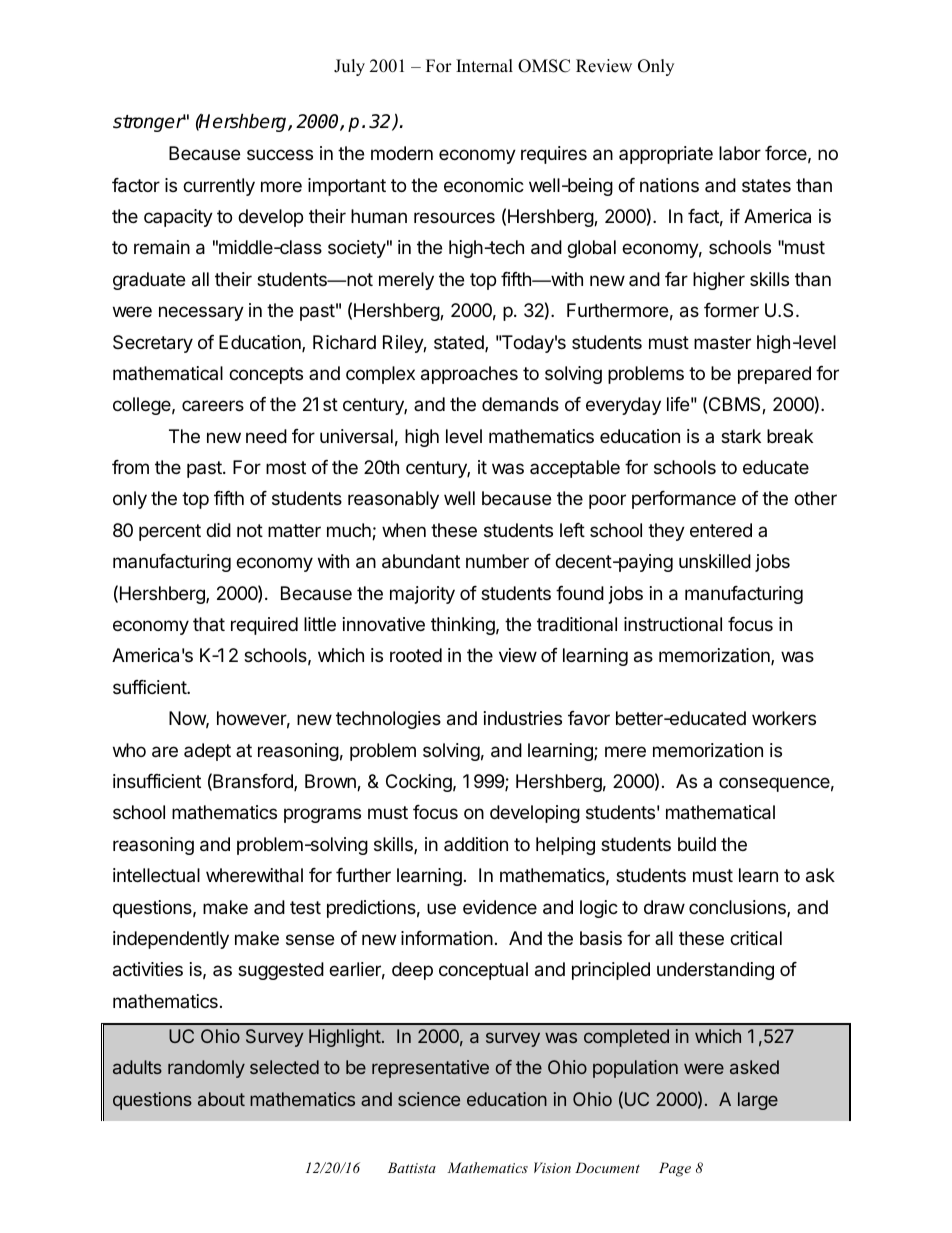 The image size is (952, 1233). I want to click on adept, so click(207, 752).
